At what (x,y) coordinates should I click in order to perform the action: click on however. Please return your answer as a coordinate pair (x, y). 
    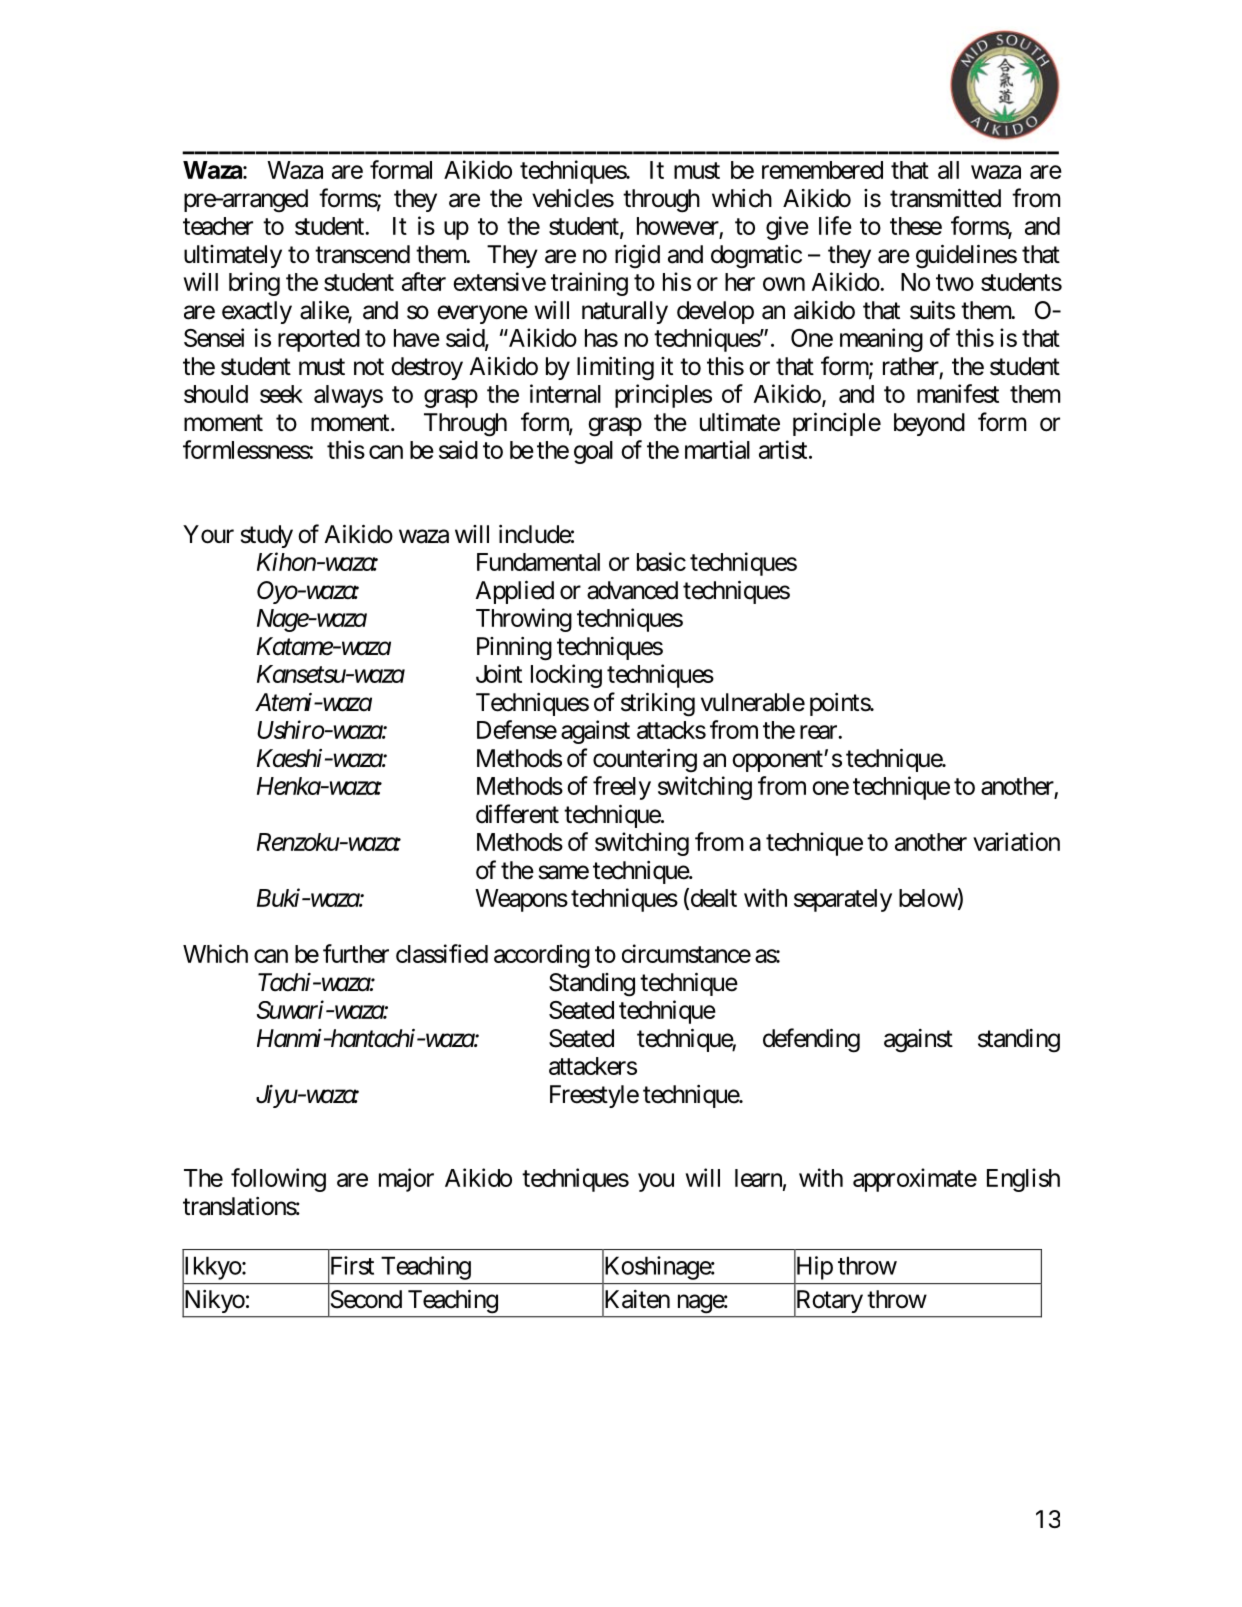
    Looking at the image, I should click on (678, 227).
